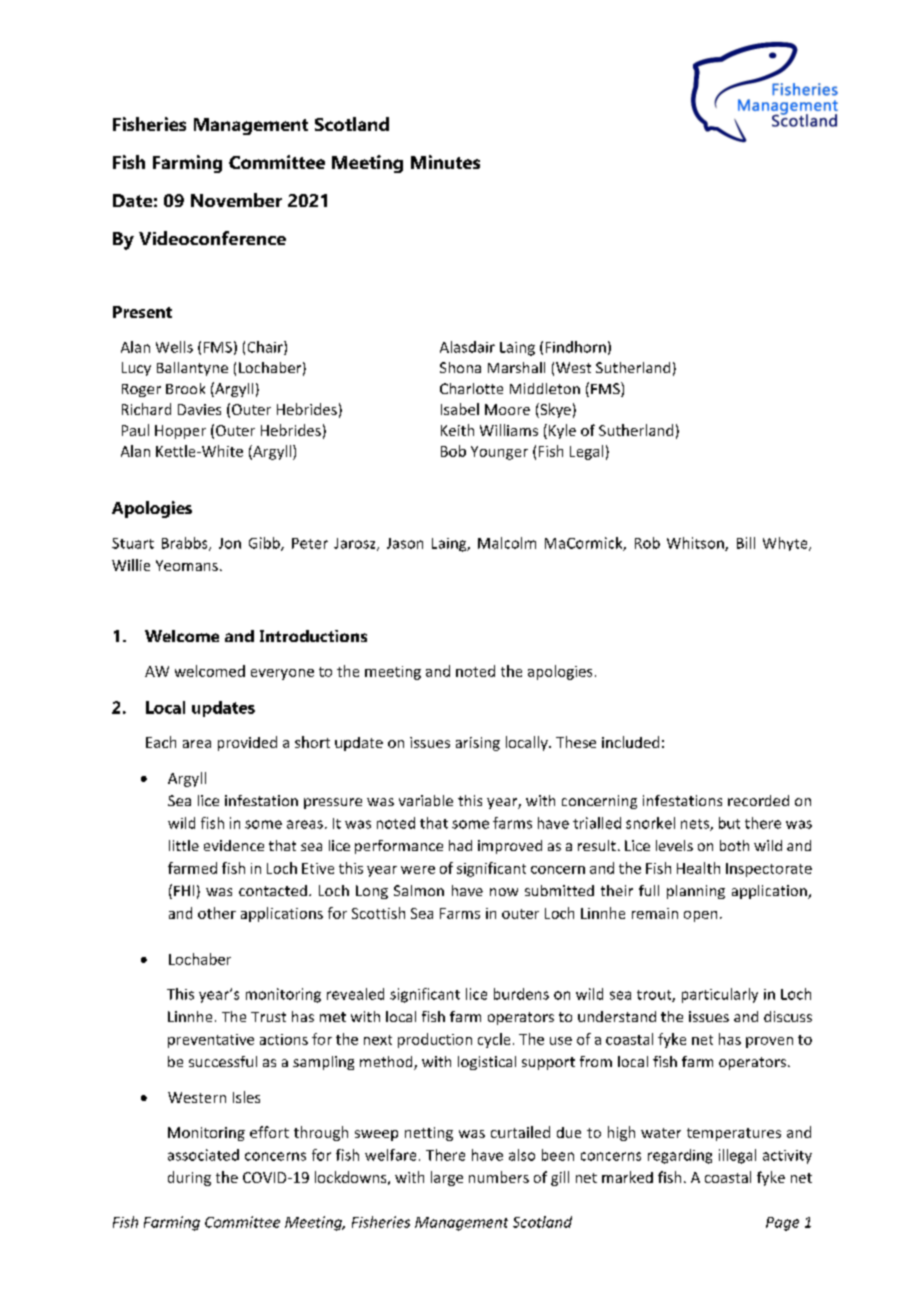 Image resolution: width=924 pixels, height=1308 pixels. I want to click on Whitson, so click(696, 544).
